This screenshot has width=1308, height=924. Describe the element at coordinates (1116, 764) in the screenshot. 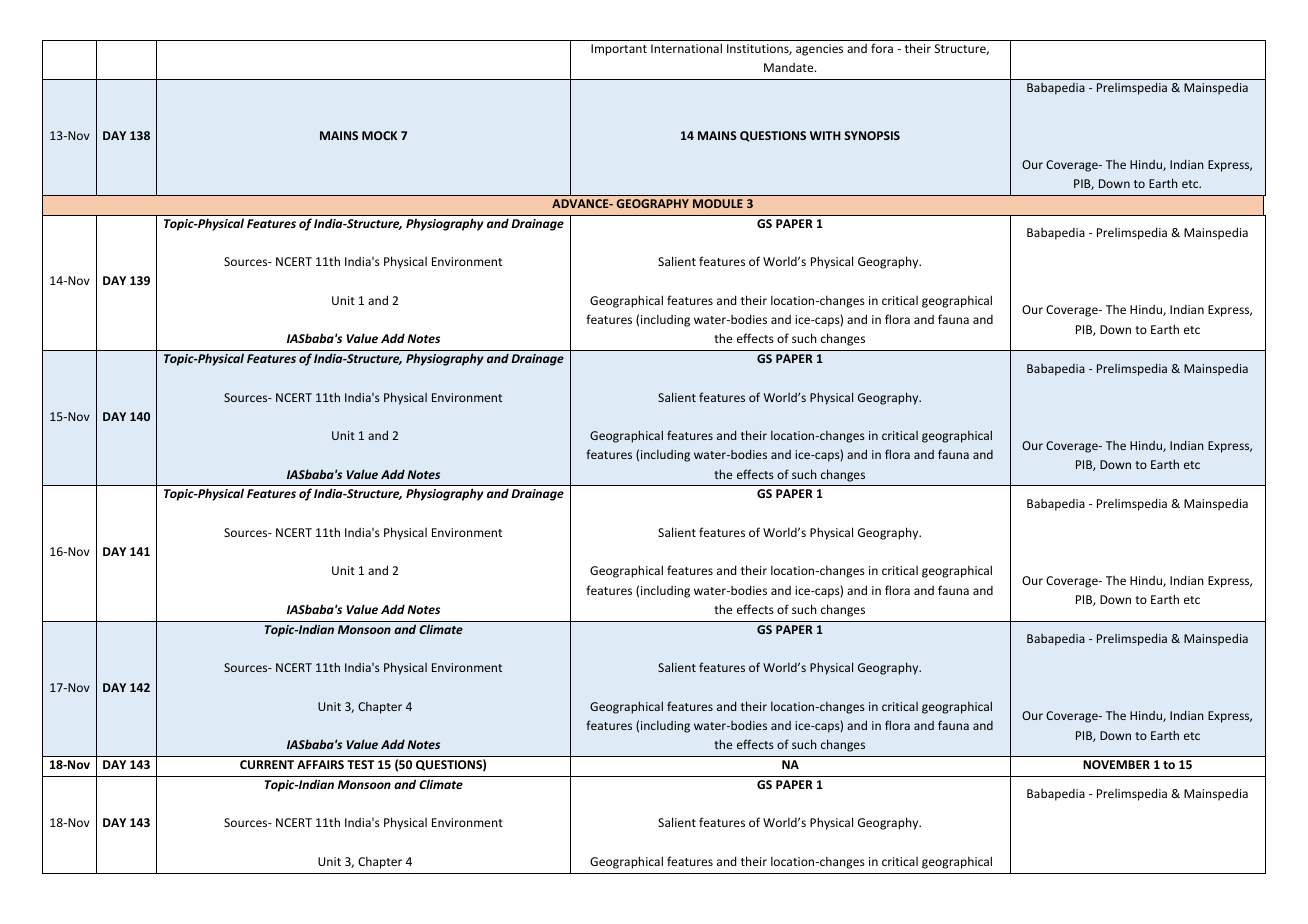

I see `NOVEMBER` at that location.
